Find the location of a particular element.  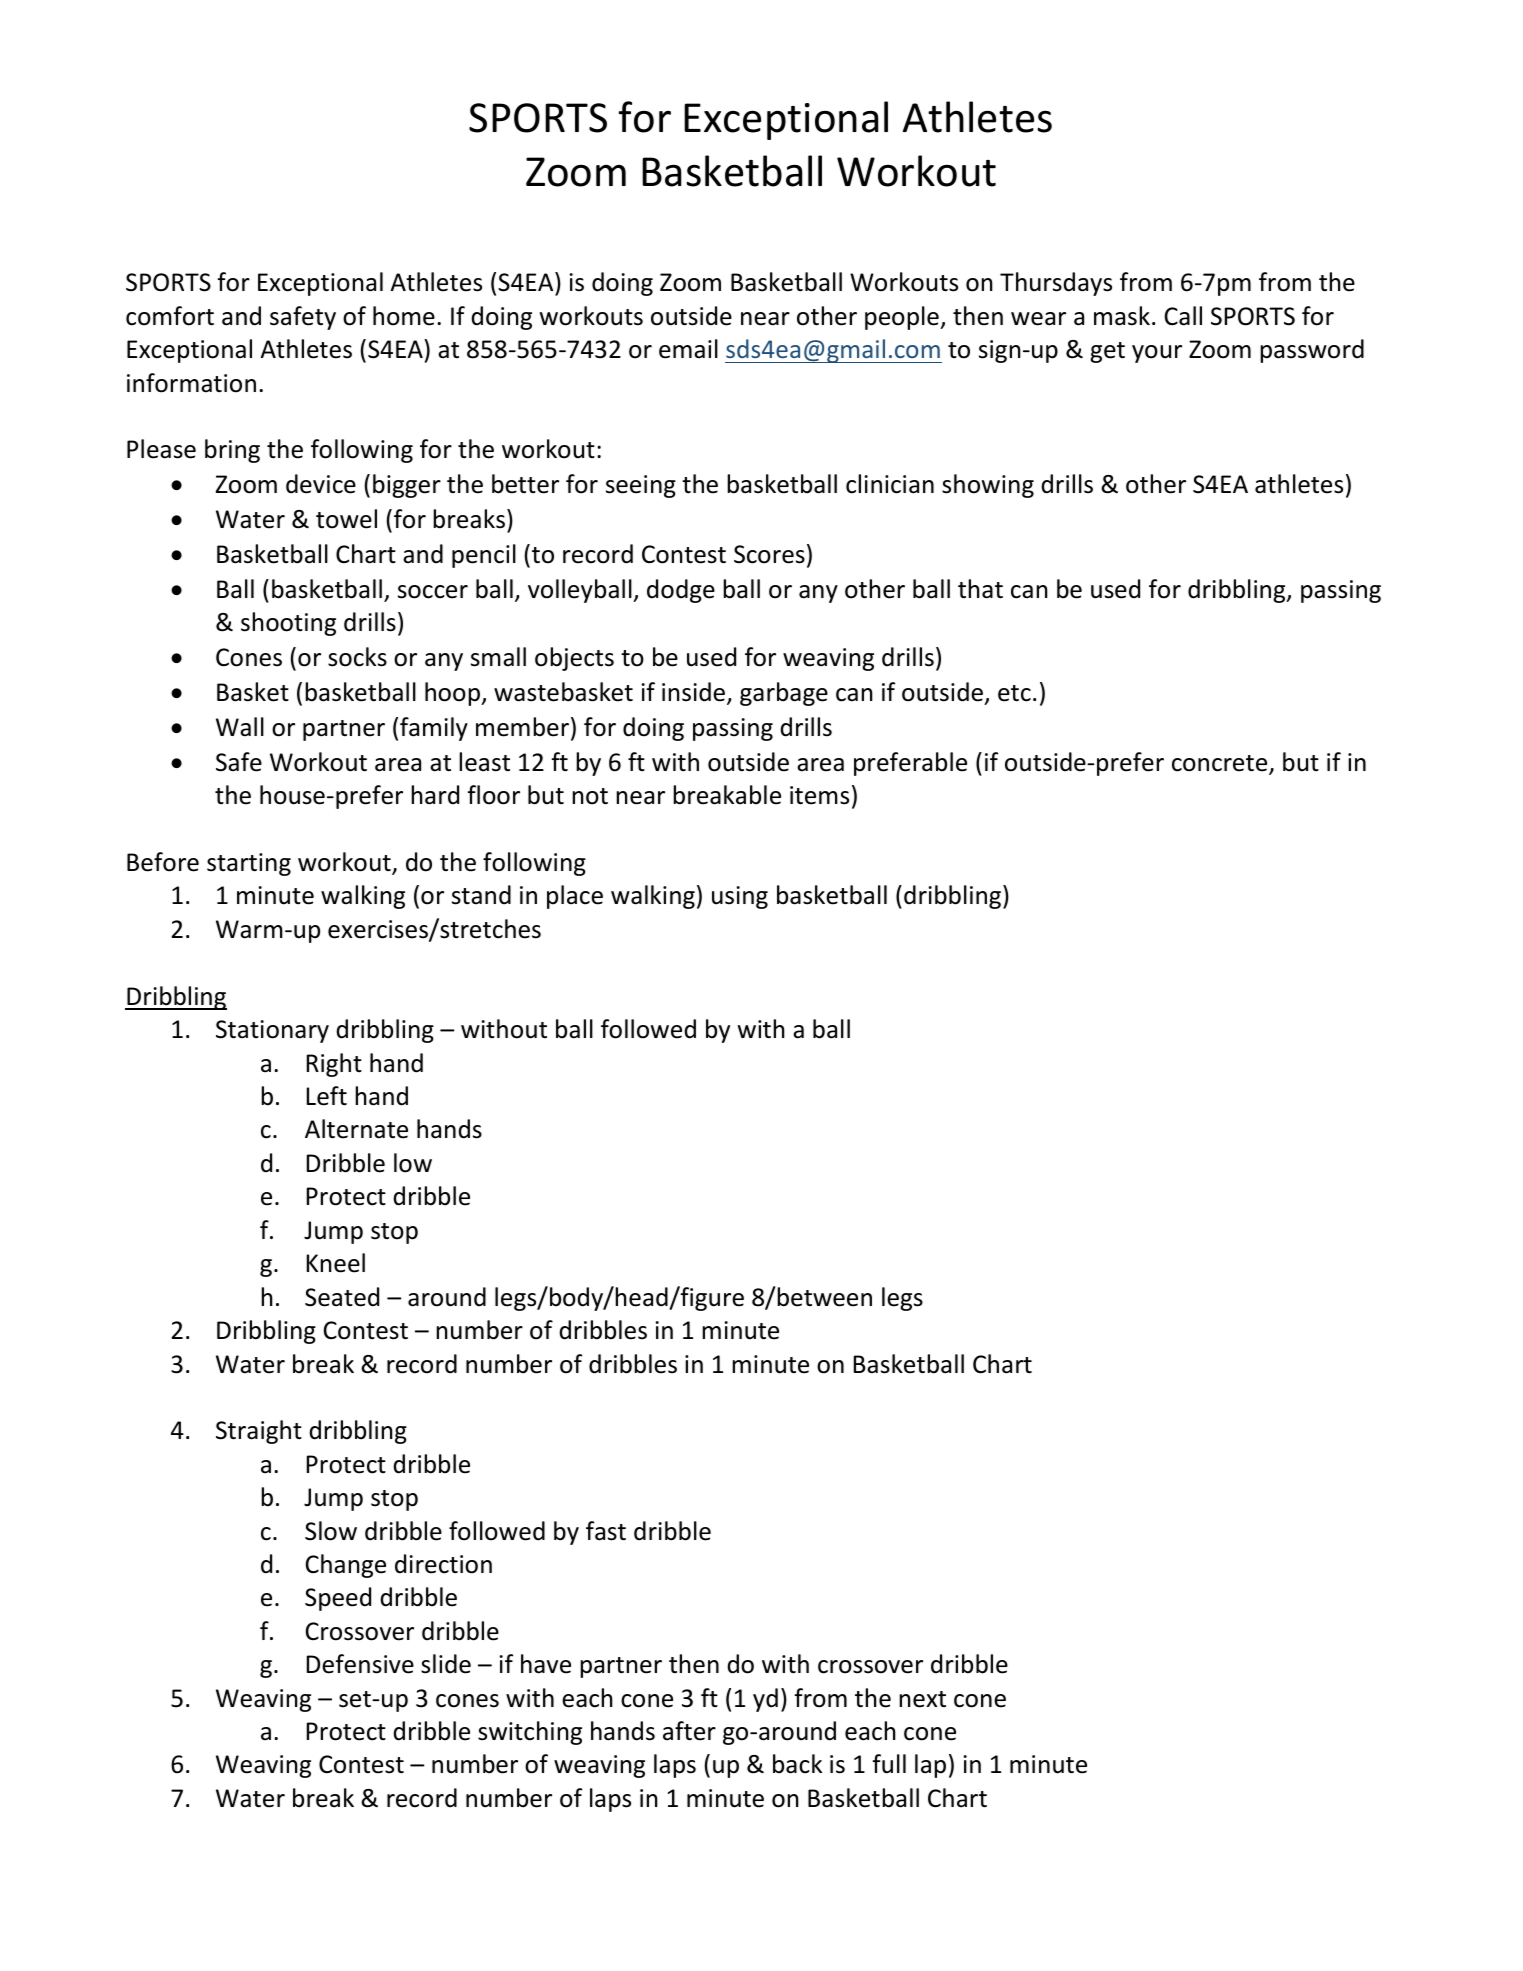

using is located at coordinates (740, 897).
